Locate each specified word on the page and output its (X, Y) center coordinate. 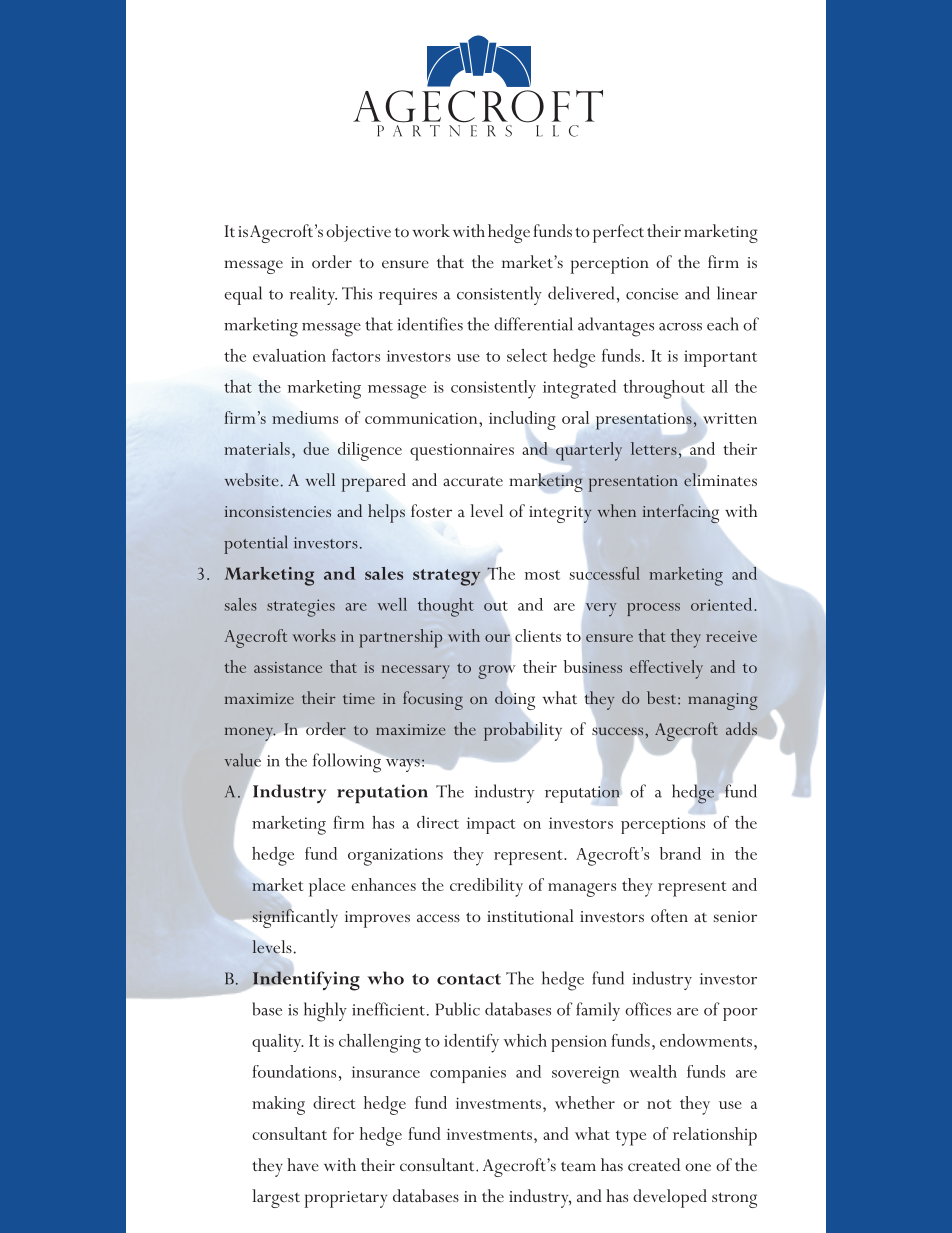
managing (723, 701)
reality (313, 295)
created (654, 1164)
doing (515, 700)
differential (533, 324)
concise (652, 294)
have (303, 1164)
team (578, 1166)
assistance (288, 667)
